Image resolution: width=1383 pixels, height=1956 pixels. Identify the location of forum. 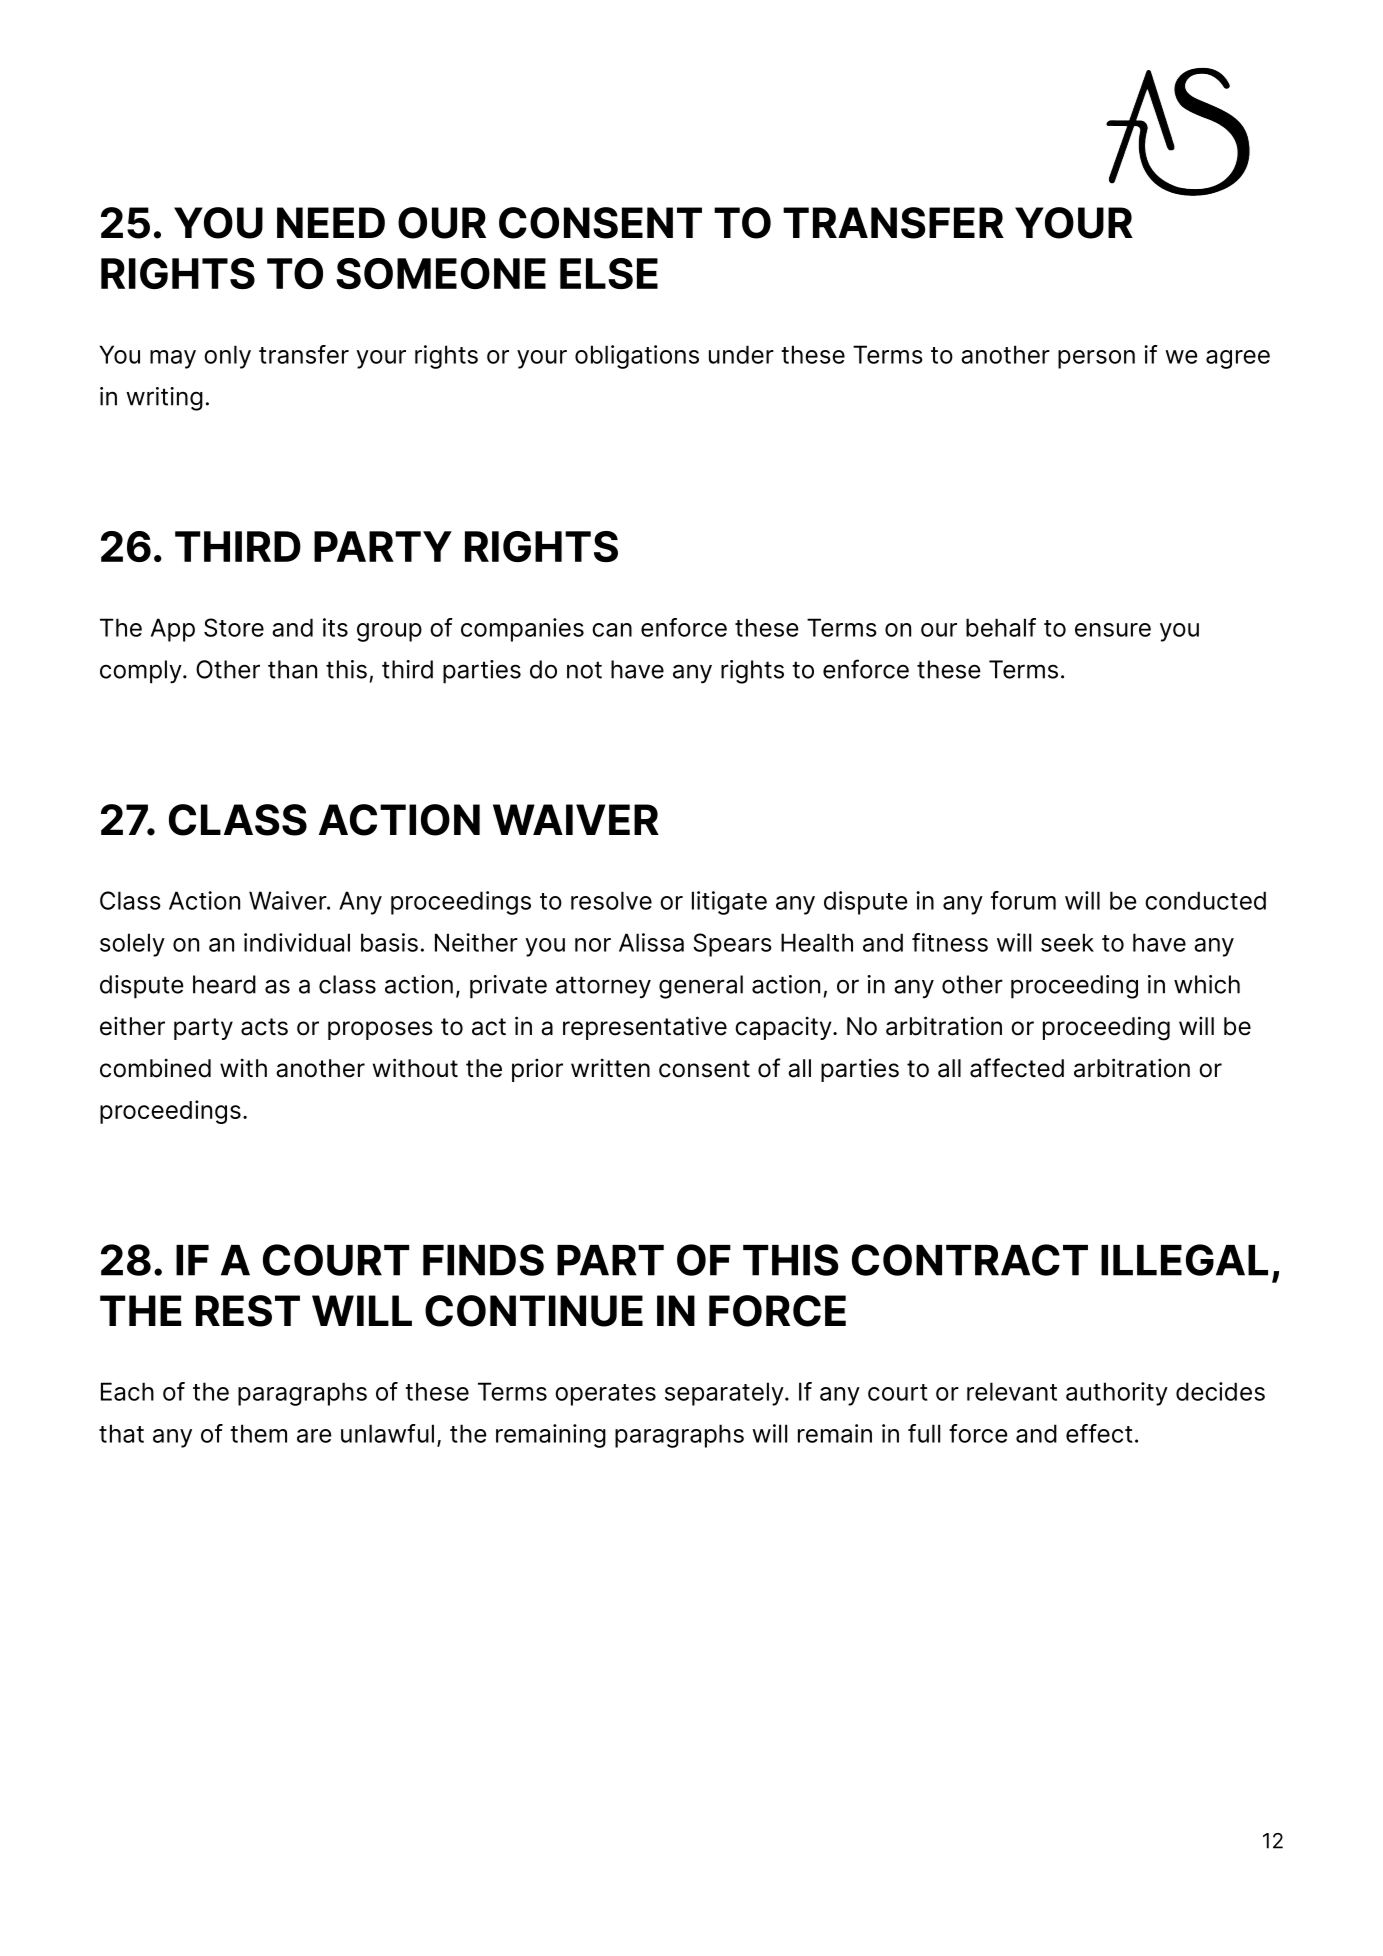
(1023, 900).
